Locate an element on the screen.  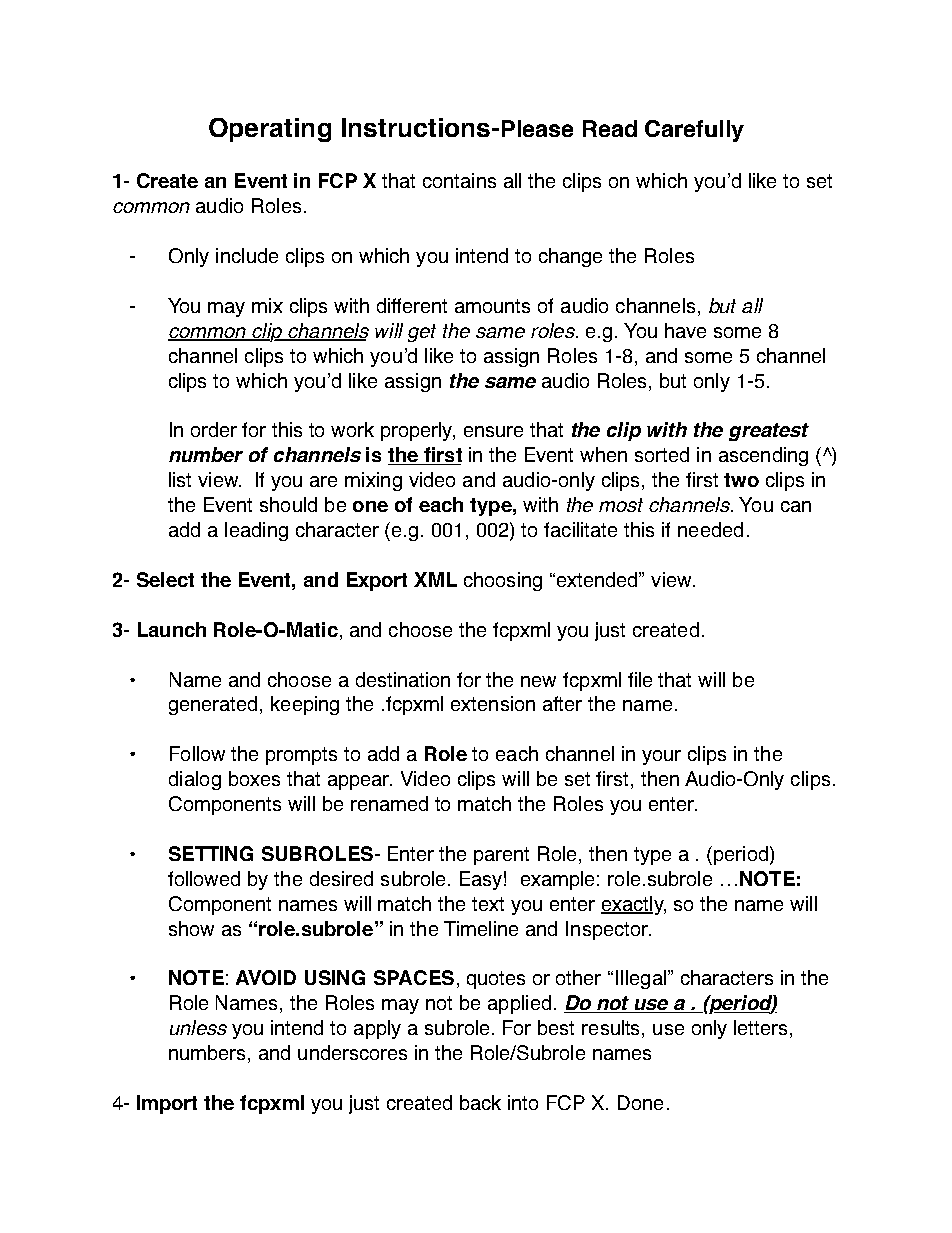
needed is located at coordinates (710, 529).
